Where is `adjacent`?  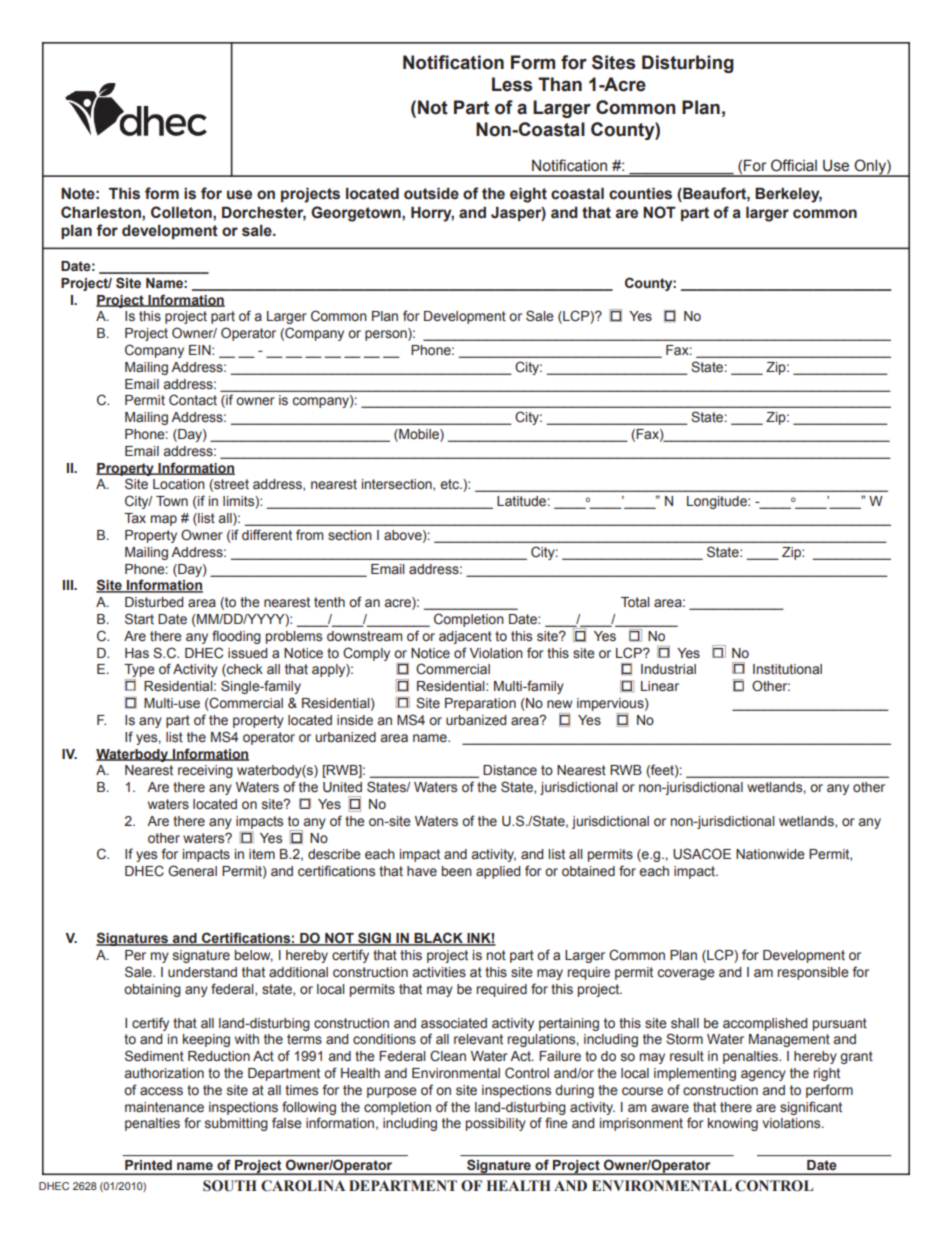
adjacent is located at coordinates (465, 637).
